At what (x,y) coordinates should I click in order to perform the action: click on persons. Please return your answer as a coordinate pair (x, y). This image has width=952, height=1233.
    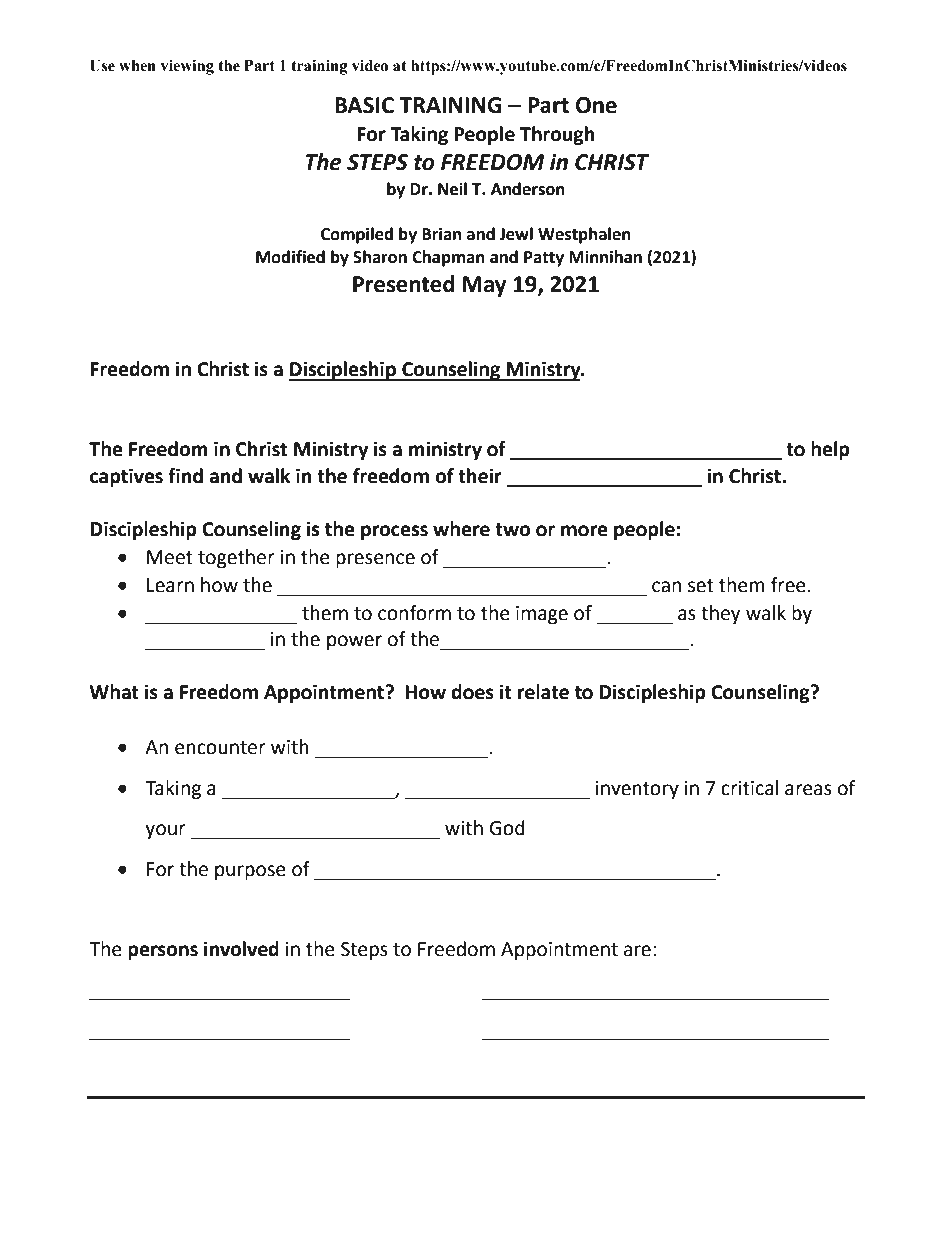
    Looking at the image, I should click on (163, 952).
